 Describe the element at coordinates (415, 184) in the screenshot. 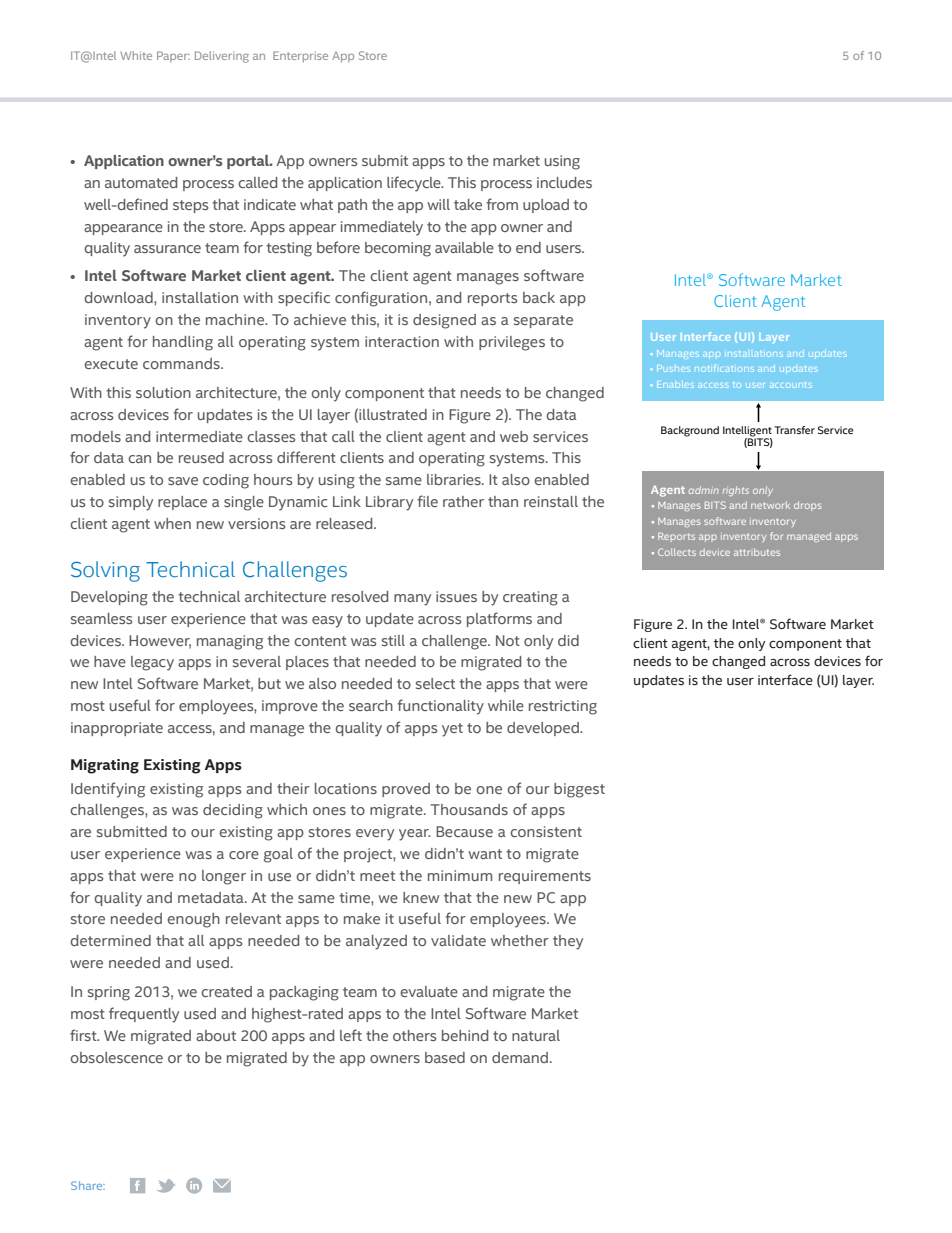

I see `lifecycle` at that location.
